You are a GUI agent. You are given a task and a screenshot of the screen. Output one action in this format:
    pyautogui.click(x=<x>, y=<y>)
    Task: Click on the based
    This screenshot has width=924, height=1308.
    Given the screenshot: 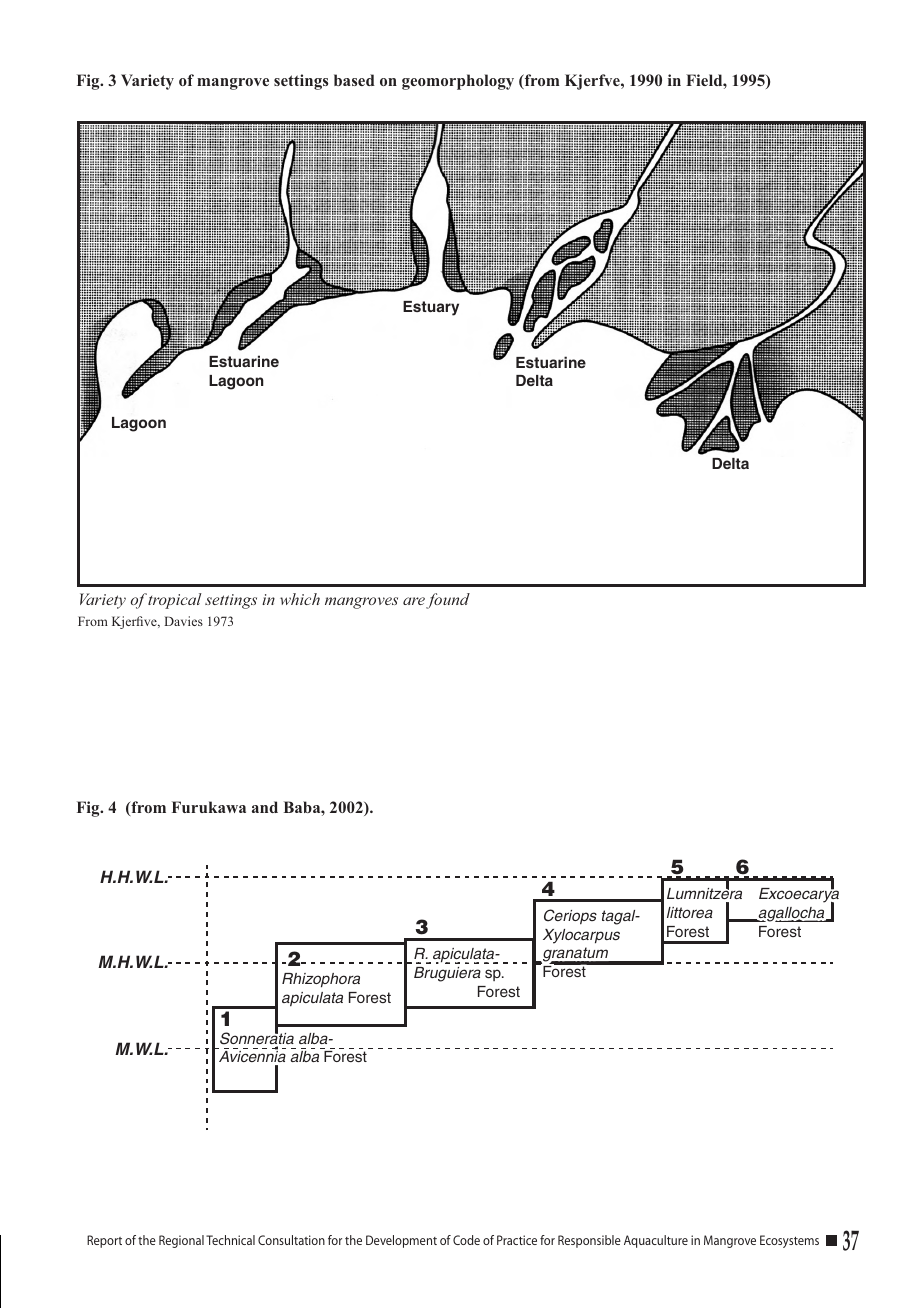 What is the action you would take?
    pyautogui.click(x=354, y=80)
